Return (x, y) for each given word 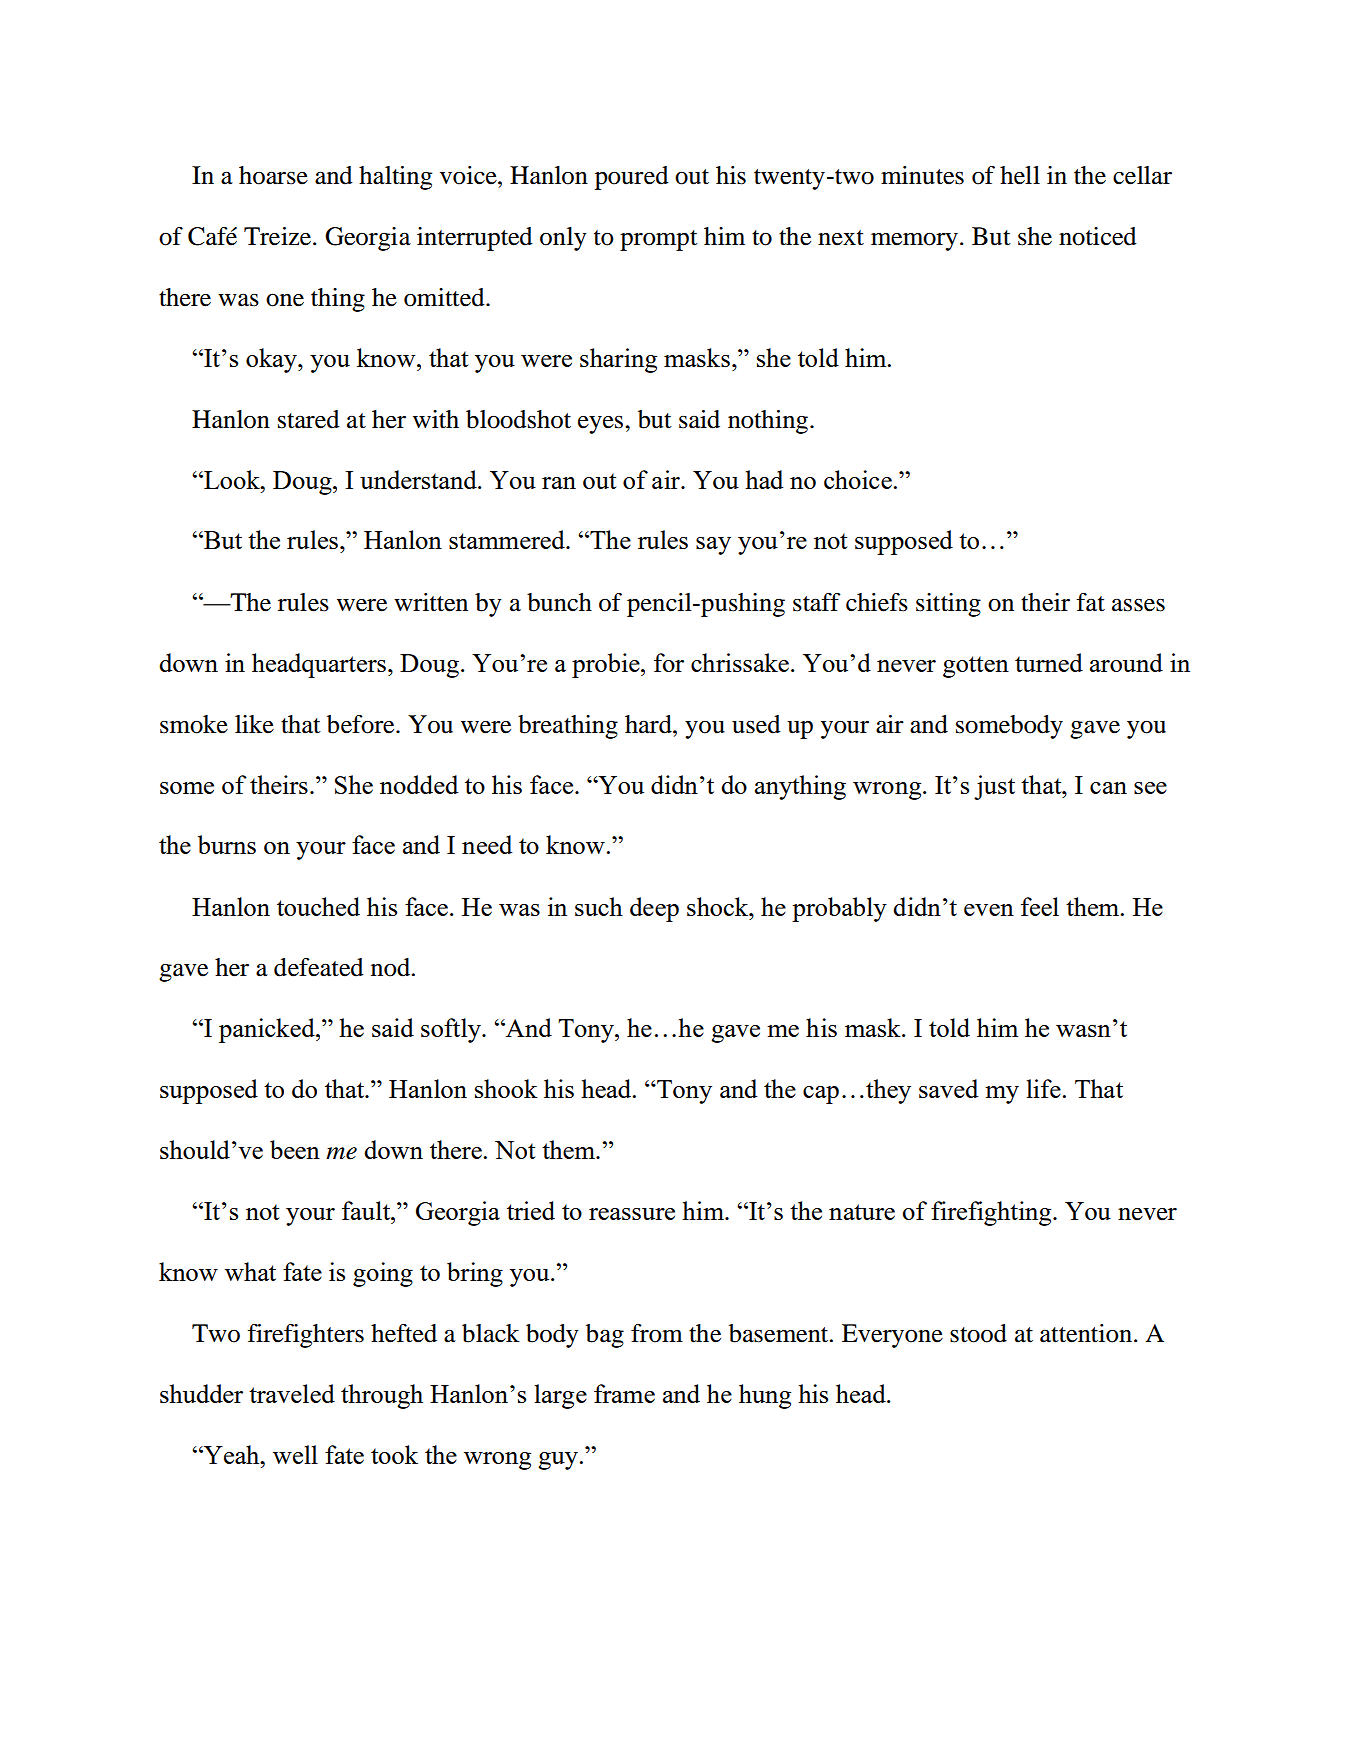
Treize (279, 236)
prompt (659, 240)
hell (1020, 175)
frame (624, 1393)
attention (1086, 1333)
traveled (292, 1393)
